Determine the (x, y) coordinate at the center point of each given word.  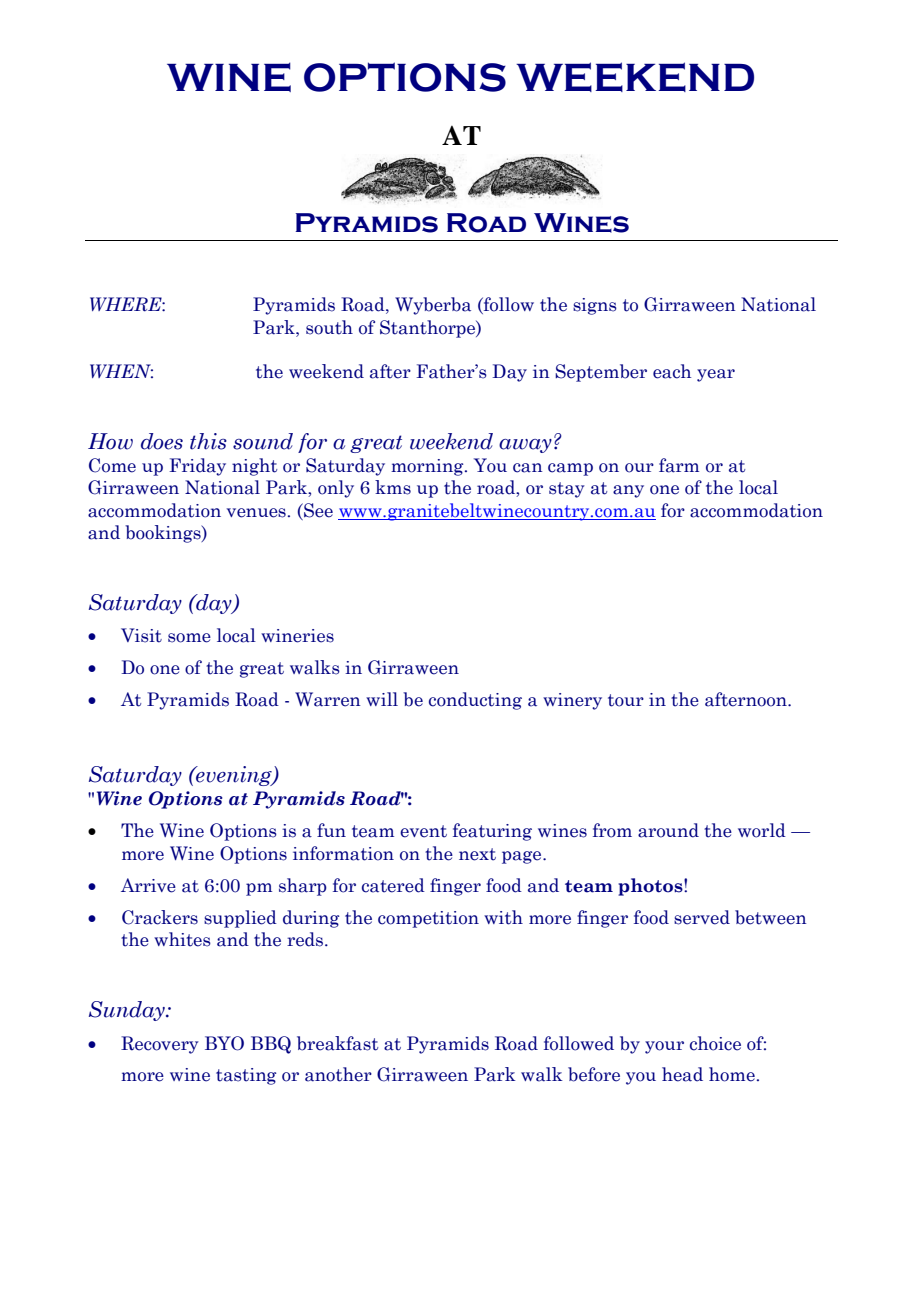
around (668, 830)
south (329, 327)
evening (234, 776)
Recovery (160, 1045)
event (423, 831)
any (628, 491)
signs (595, 306)
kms (393, 487)
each (672, 371)
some (189, 638)
